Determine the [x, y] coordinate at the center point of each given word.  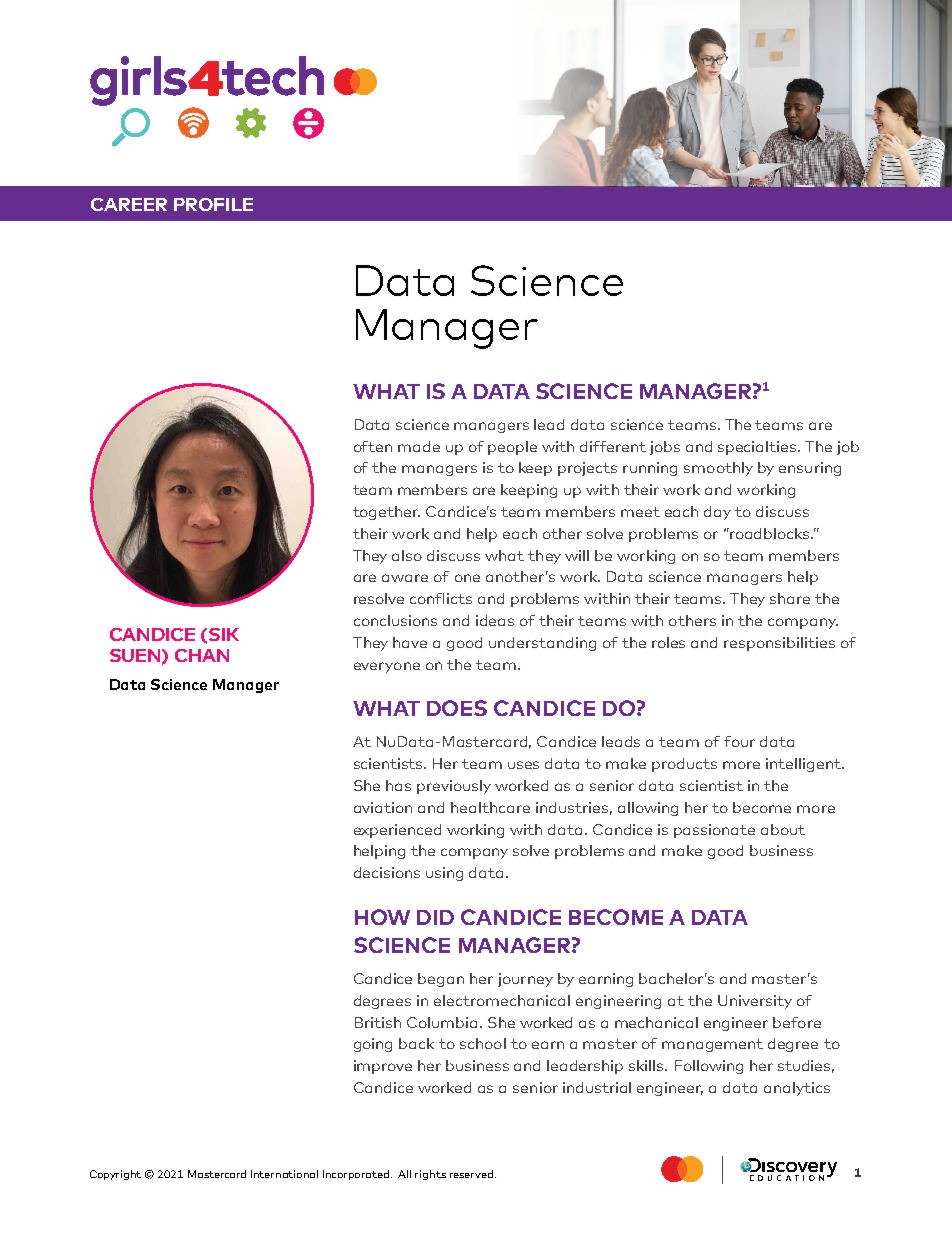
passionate [714, 831]
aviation [383, 807]
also [407, 555]
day [717, 513]
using [444, 874]
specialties [758, 448]
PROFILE [213, 204]
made [419, 446]
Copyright [115, 1175]
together [386, 513]
